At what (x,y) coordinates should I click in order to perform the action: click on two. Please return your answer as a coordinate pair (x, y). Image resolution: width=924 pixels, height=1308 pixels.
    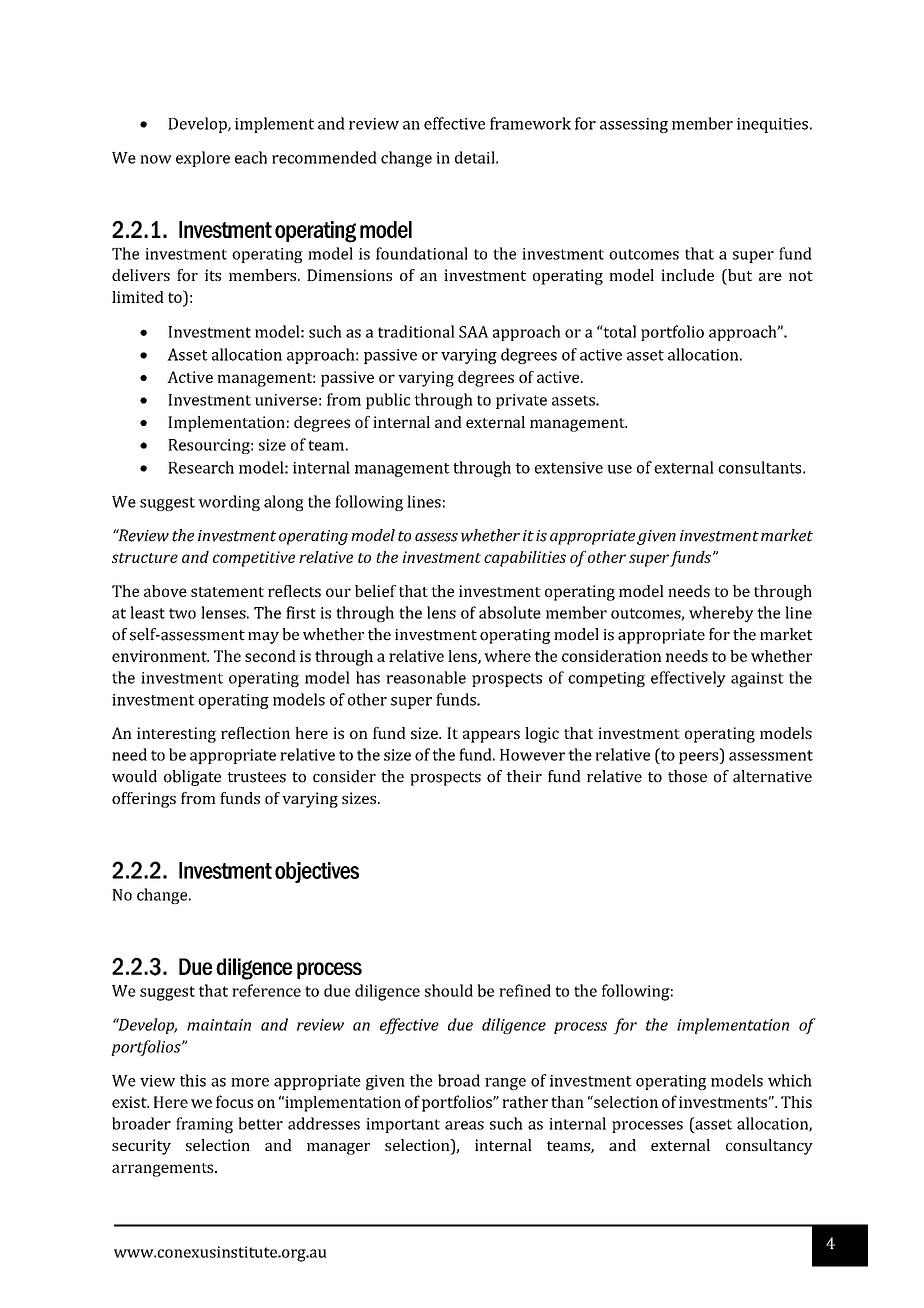
    Looking at the image, I should click on (182, 613).
